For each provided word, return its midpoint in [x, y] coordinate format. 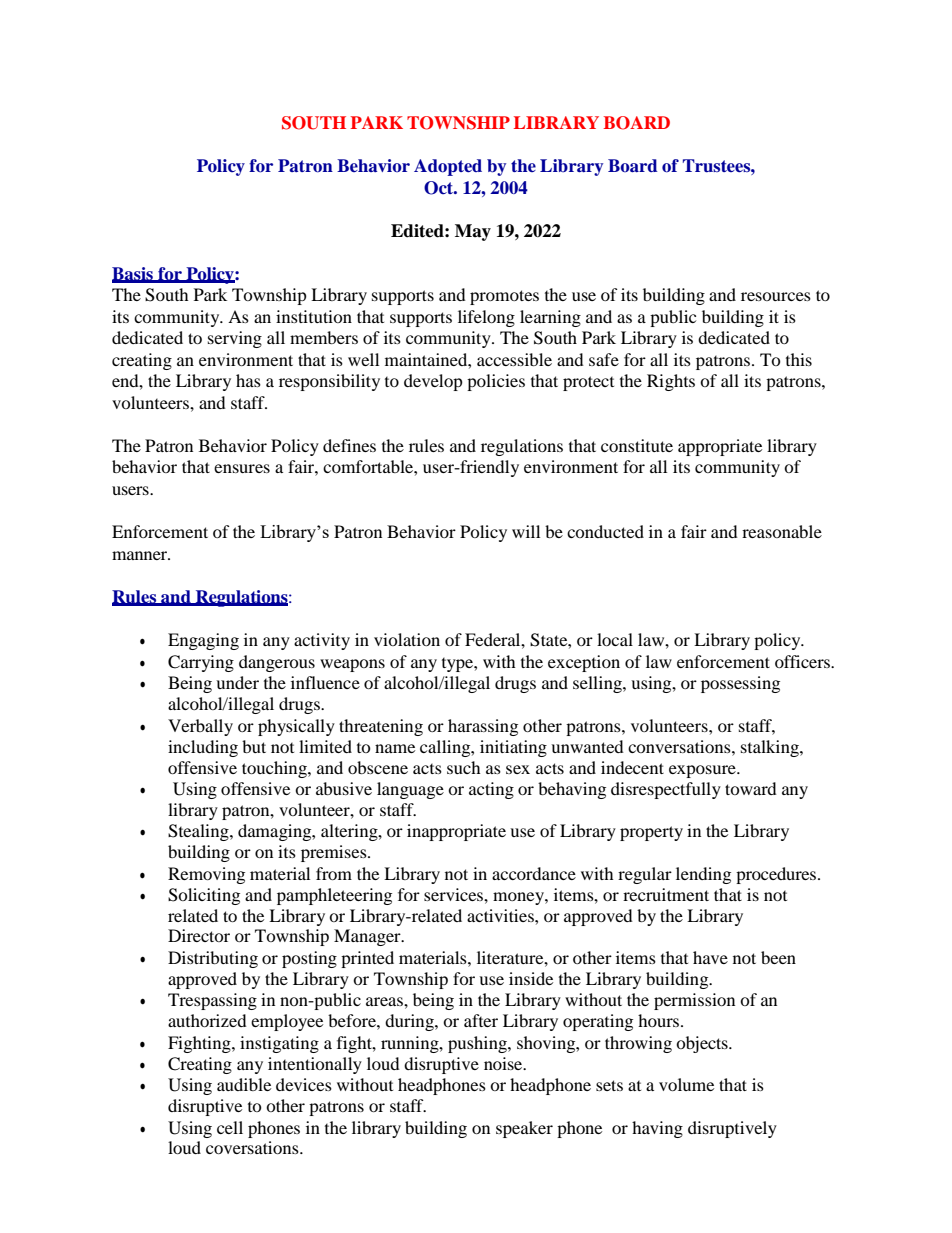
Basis [134, 274]
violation [407, 639]
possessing [740, 684]
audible [244, 1084]
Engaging [203, 641]
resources [776, 296]
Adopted [448, 167]
